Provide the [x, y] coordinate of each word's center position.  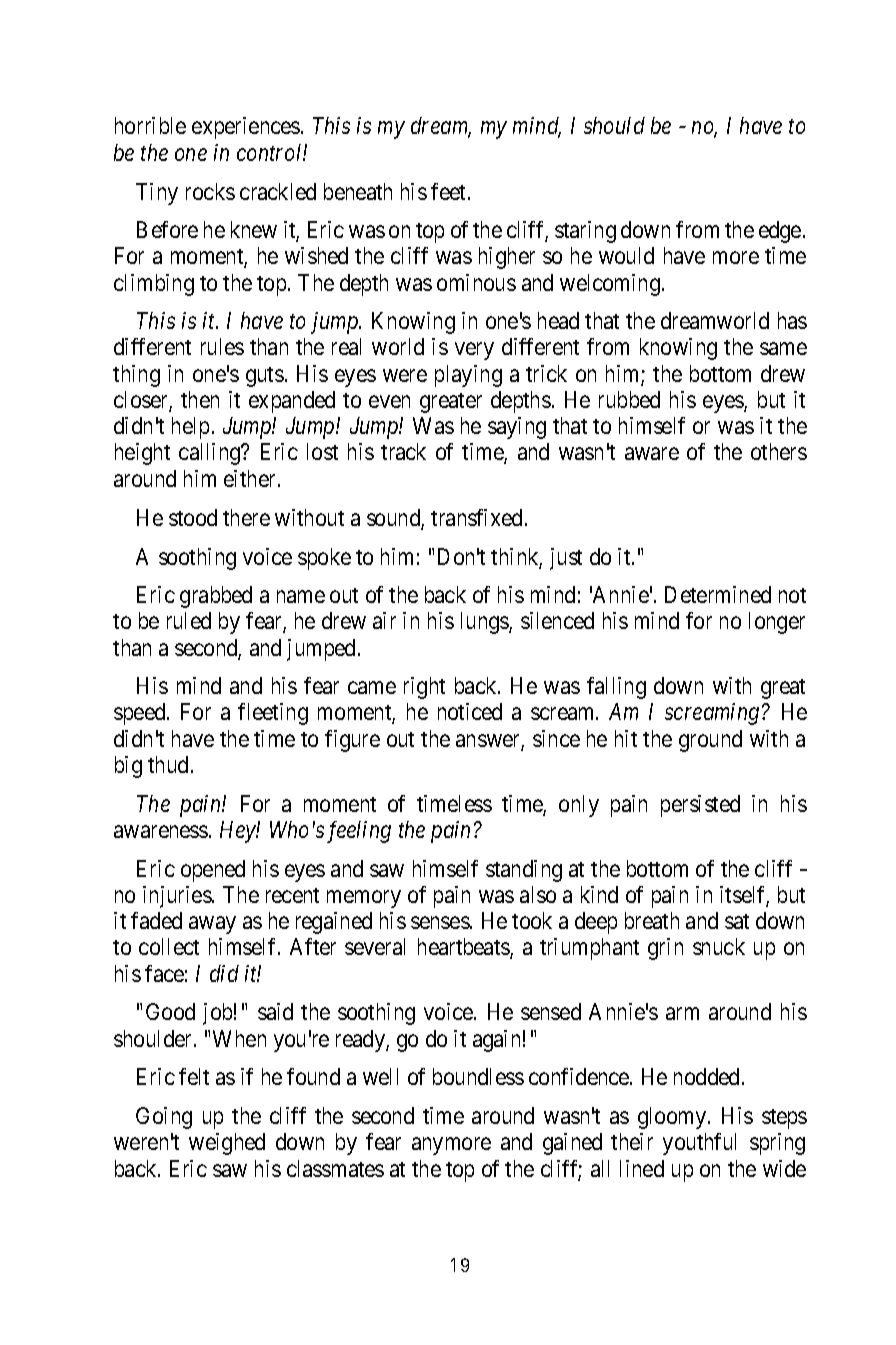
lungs [485, 623]
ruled [189, 620]
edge [780, 232]
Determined [718, 594]
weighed [227, 1144]
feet [448, 191]
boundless [478, 1076]
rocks [210, 191]
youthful [699, 1144]
